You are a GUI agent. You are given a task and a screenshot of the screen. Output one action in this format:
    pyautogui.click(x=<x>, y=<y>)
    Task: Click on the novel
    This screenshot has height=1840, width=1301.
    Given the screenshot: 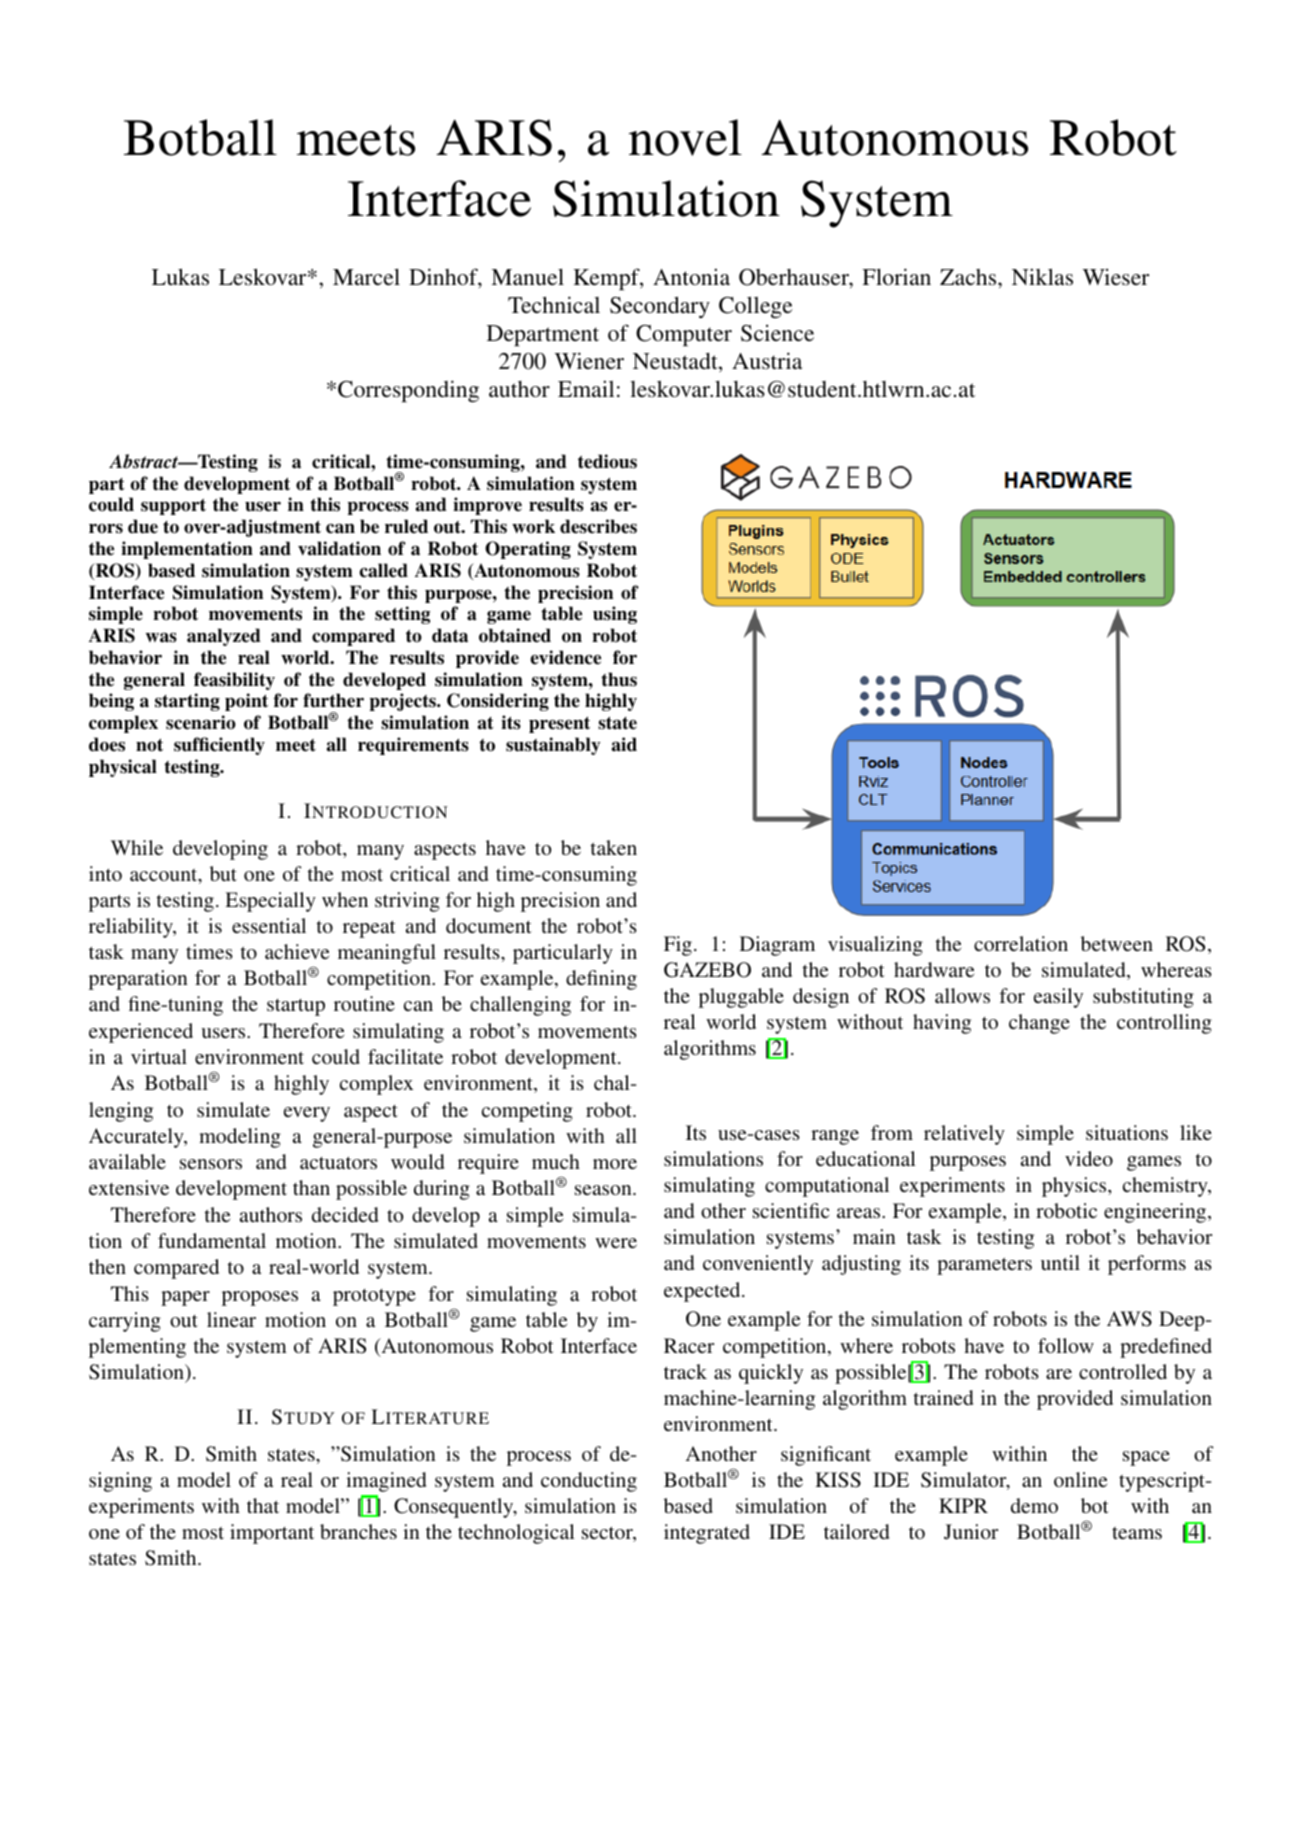 What is the action you would take?
    pyautogui.click(x=685, y=137)
